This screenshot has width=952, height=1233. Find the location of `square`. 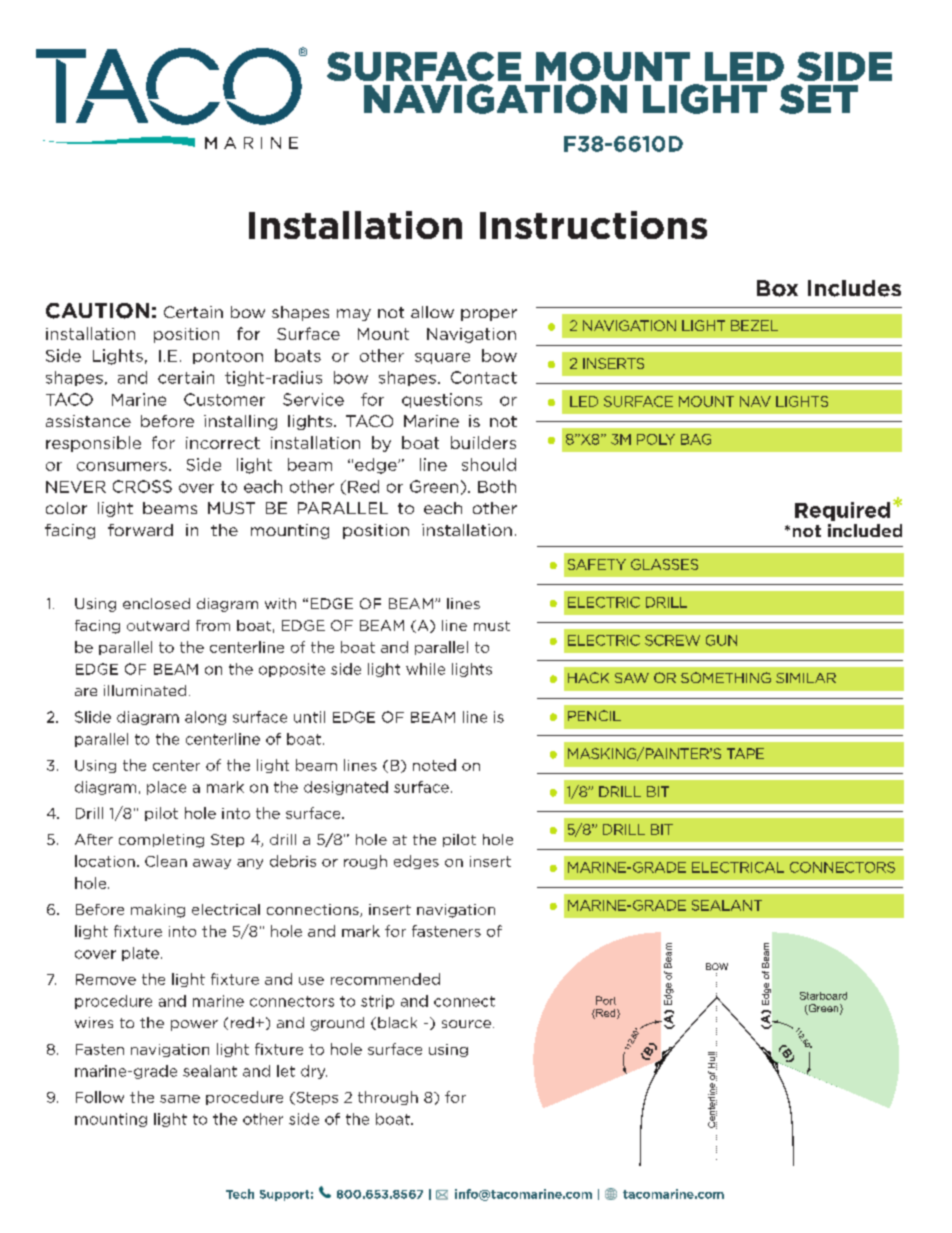

square is located at coordinates (442, 358).
